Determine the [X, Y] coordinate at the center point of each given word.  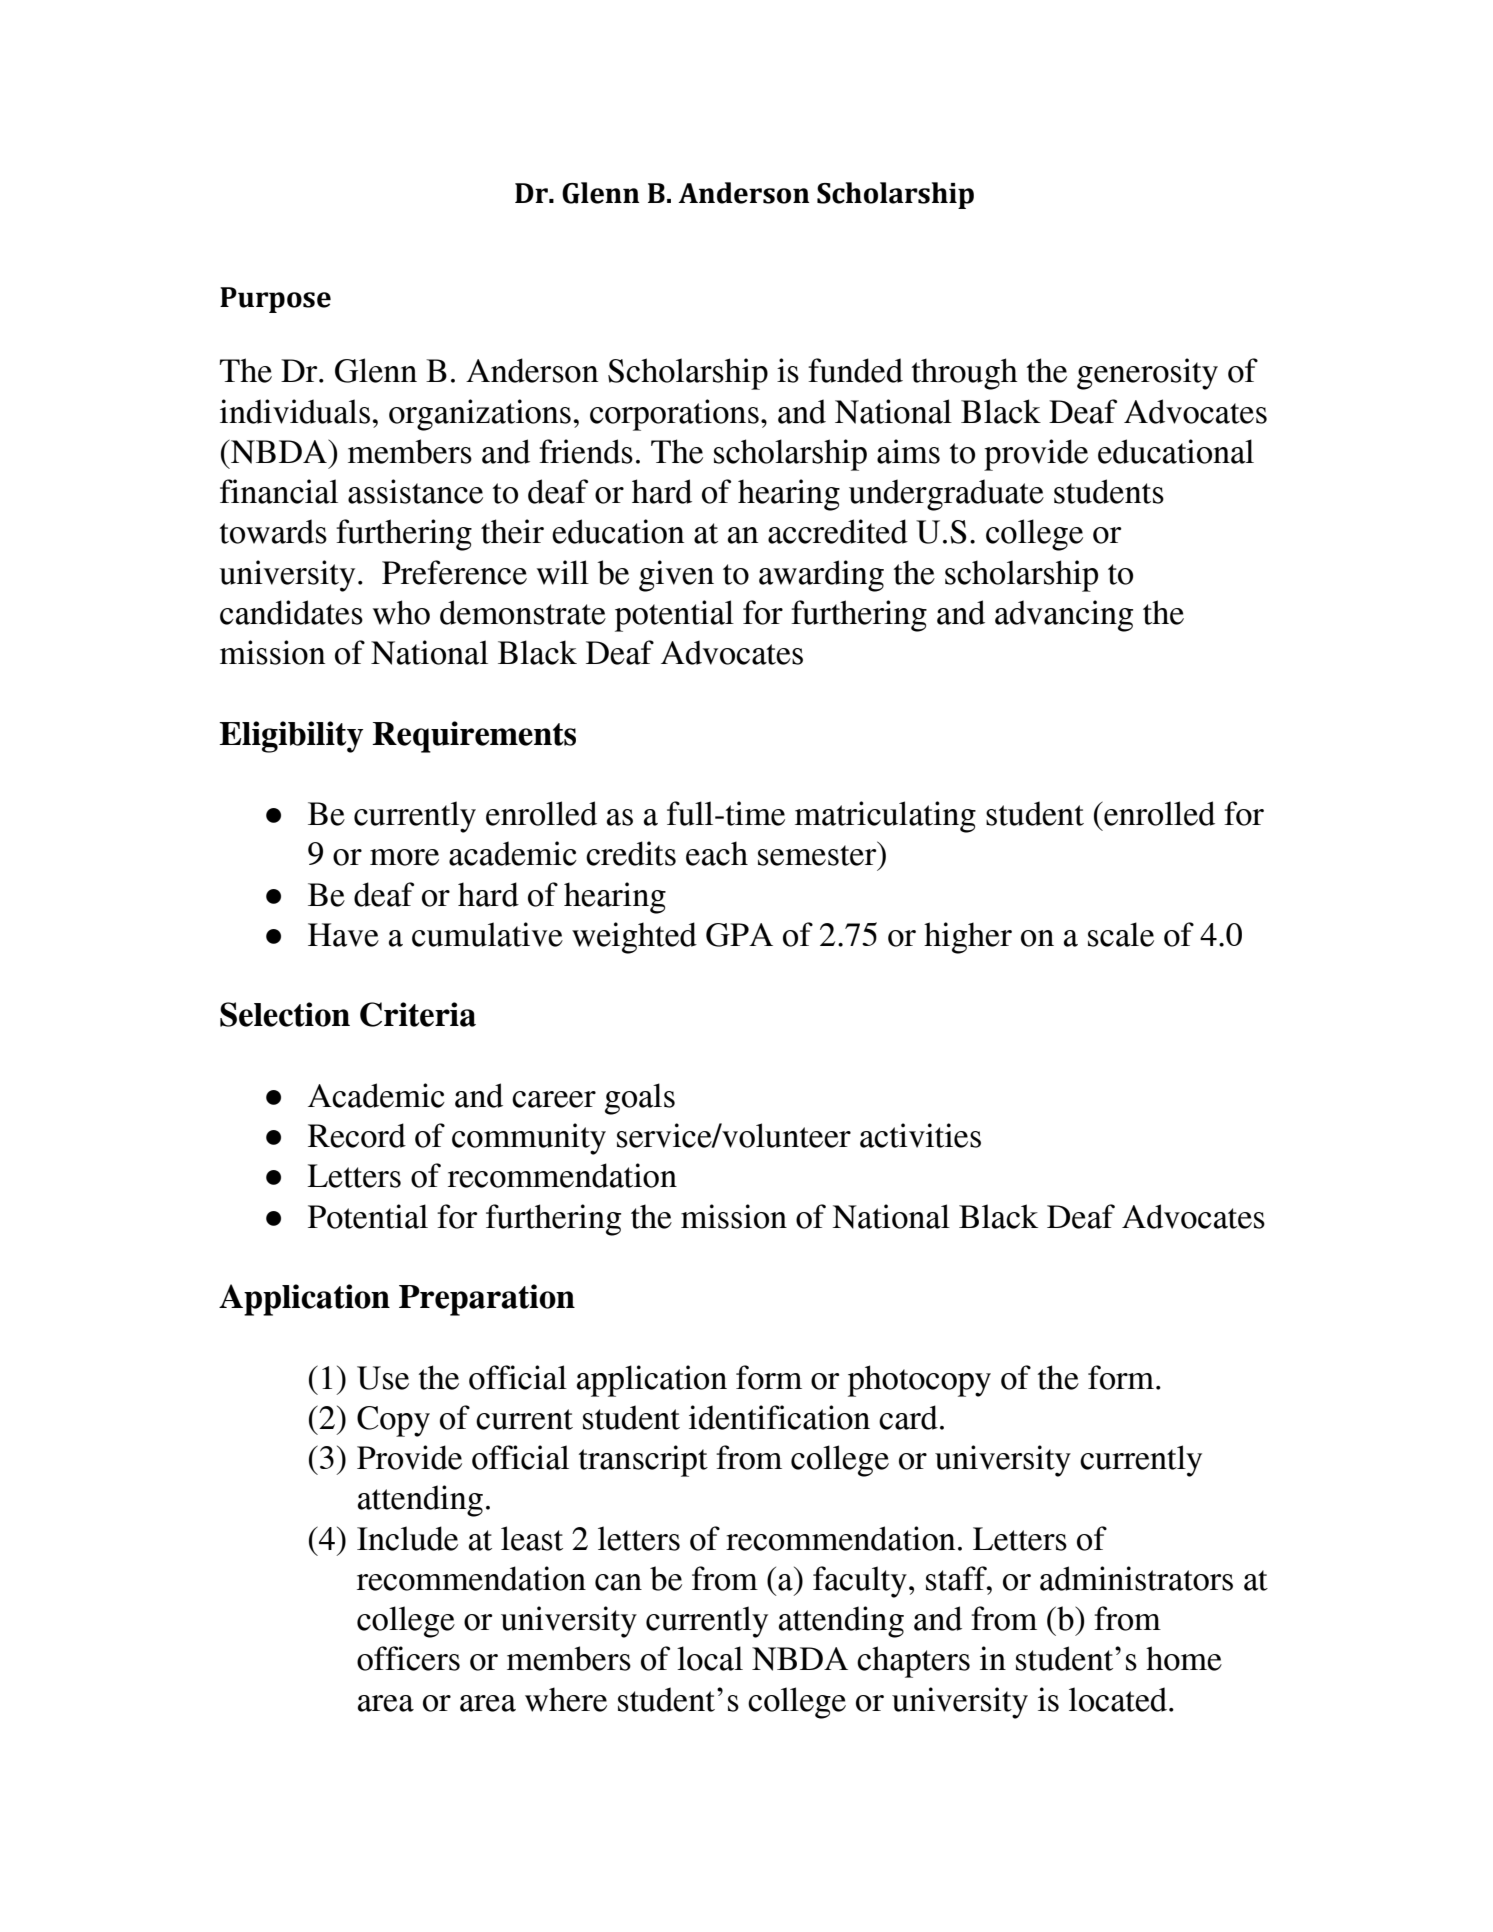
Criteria [418, 1014]
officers [408, 1658]
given [676, 576]
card [908, 1417]
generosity [1147, 374]
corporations [674, 415]
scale [1121, 934]
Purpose [275, 300]
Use [383, 1378]
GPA [739, 935]
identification [779, 1417]
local [710, 1658]
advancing [1064, 616]
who [401, 612]
